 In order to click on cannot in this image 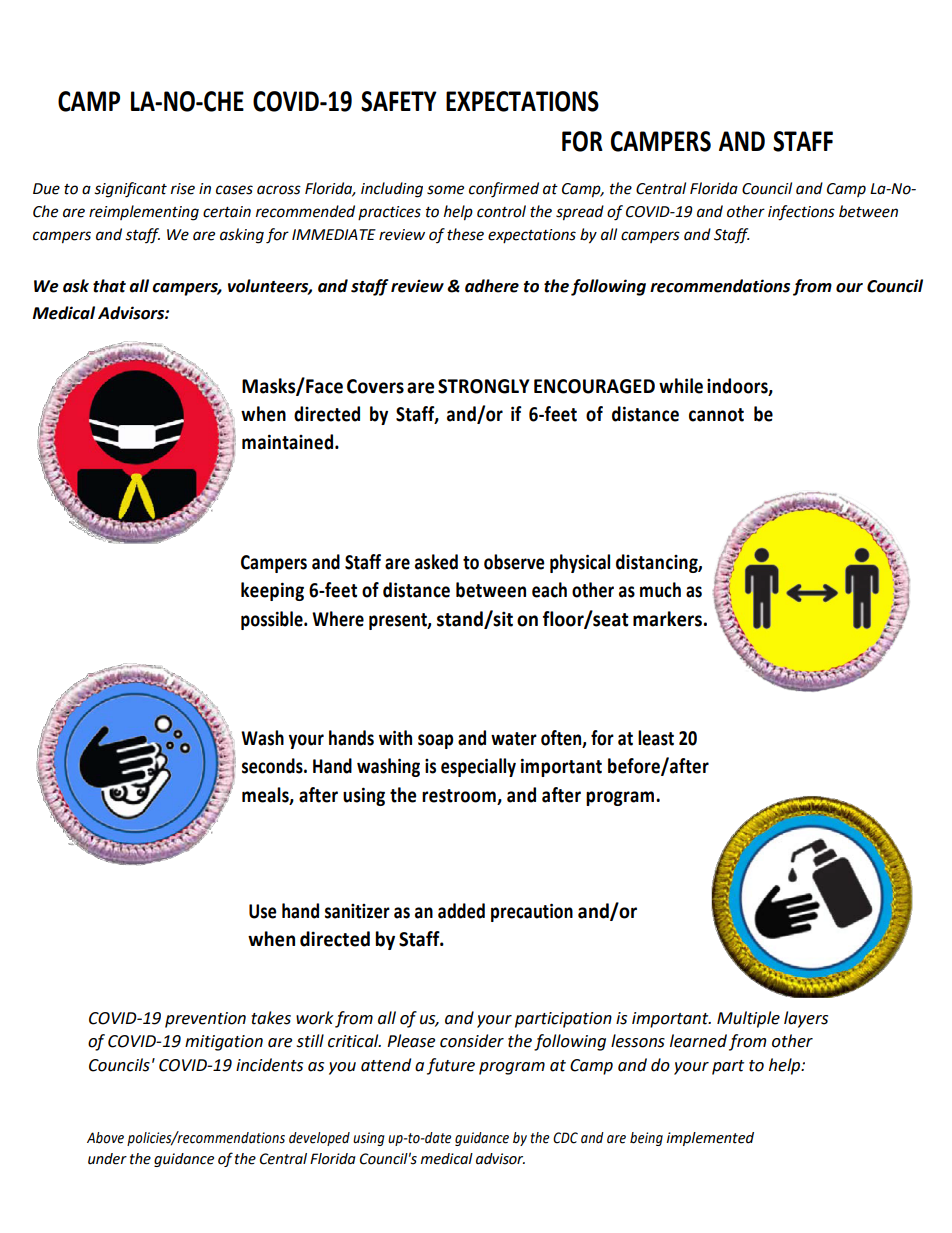, I will do `click(716, 415)`.
